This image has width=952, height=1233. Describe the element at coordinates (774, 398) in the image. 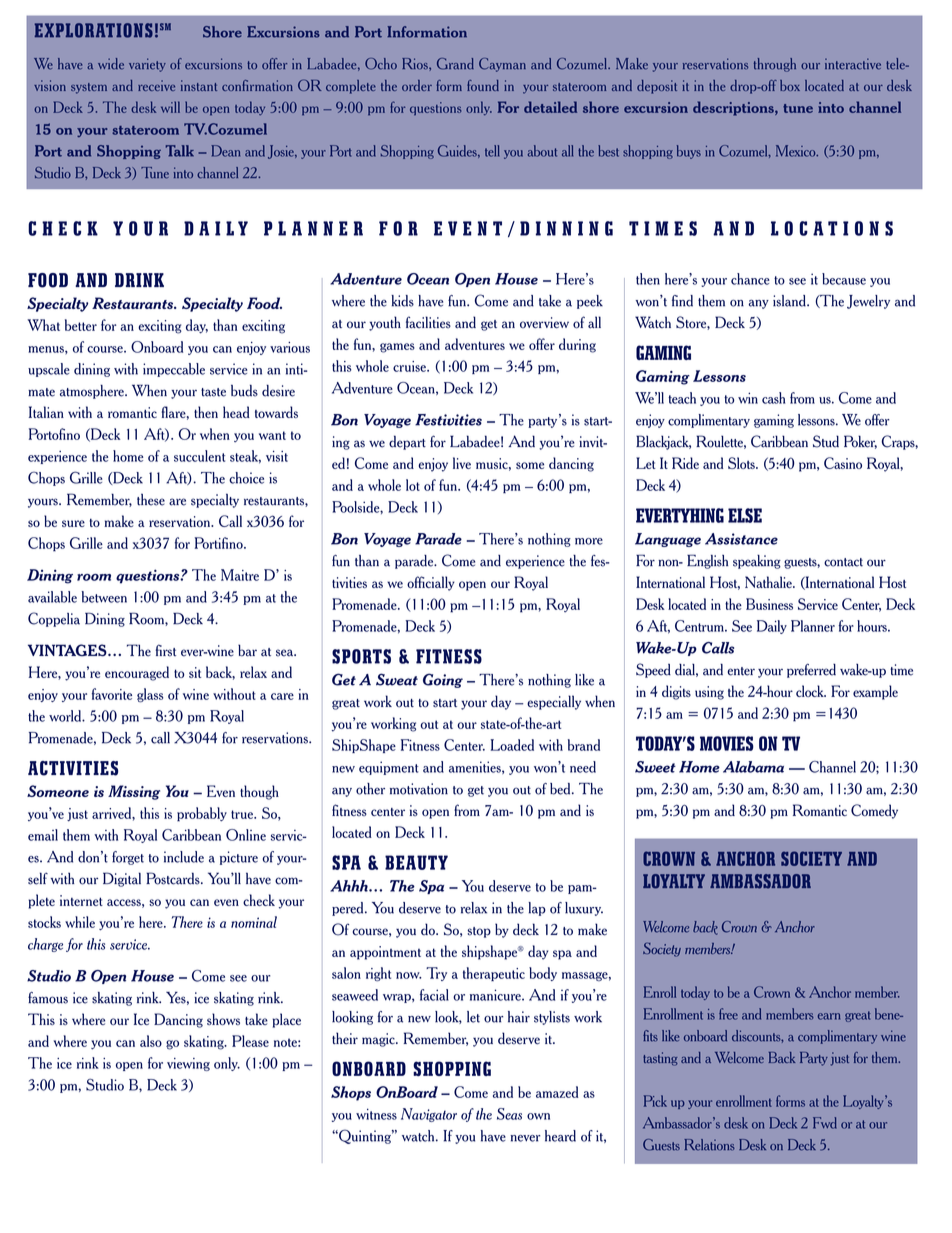

I see `cash` at that location.
